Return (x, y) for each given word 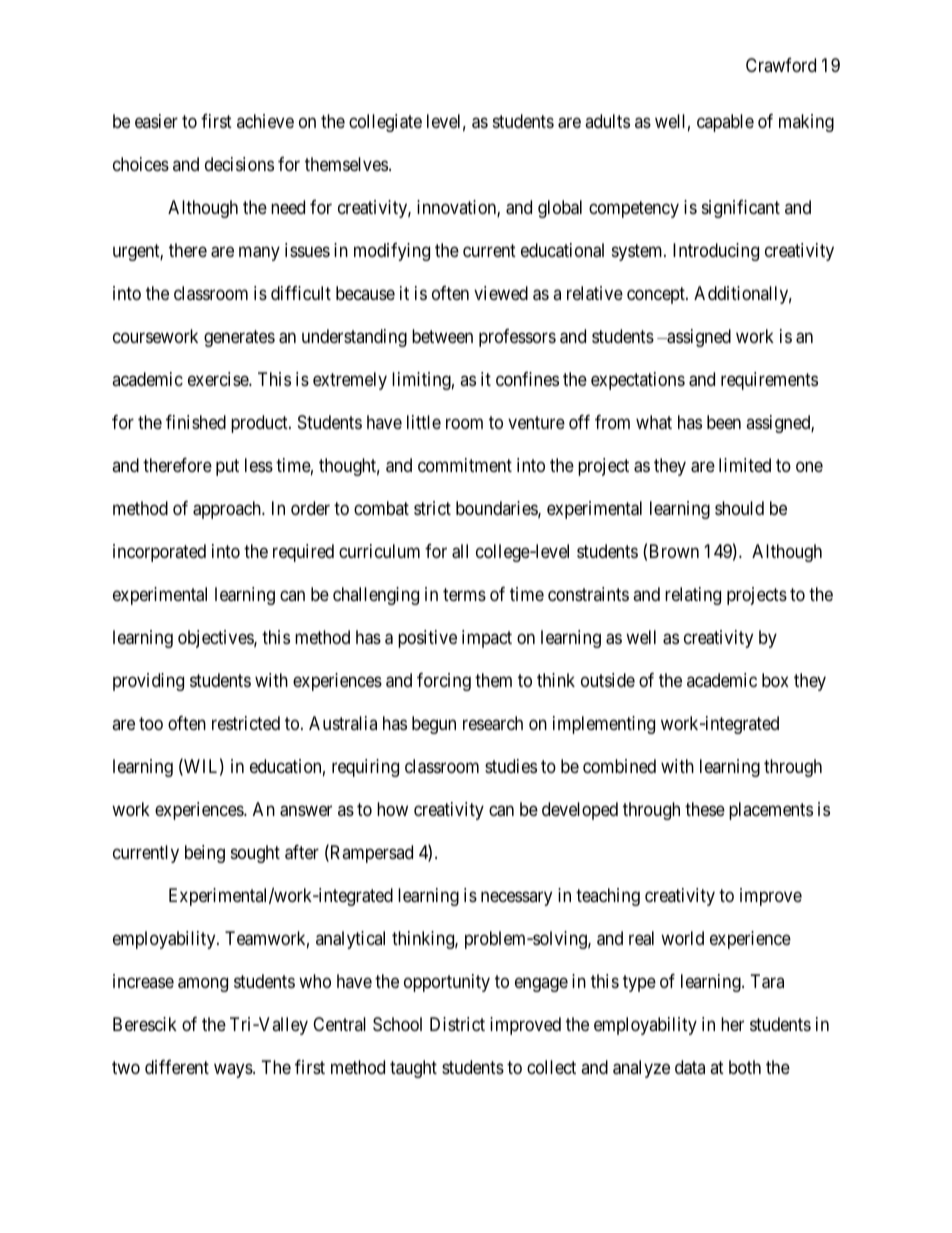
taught (413, 1069)
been (724, 422)
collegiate (385, 123)
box (775, 680)
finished (196, 422)
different (177, 1067)
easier (156, 121)
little (424, 422)
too (151, 723)
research (493, 723)
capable (725, 123)
